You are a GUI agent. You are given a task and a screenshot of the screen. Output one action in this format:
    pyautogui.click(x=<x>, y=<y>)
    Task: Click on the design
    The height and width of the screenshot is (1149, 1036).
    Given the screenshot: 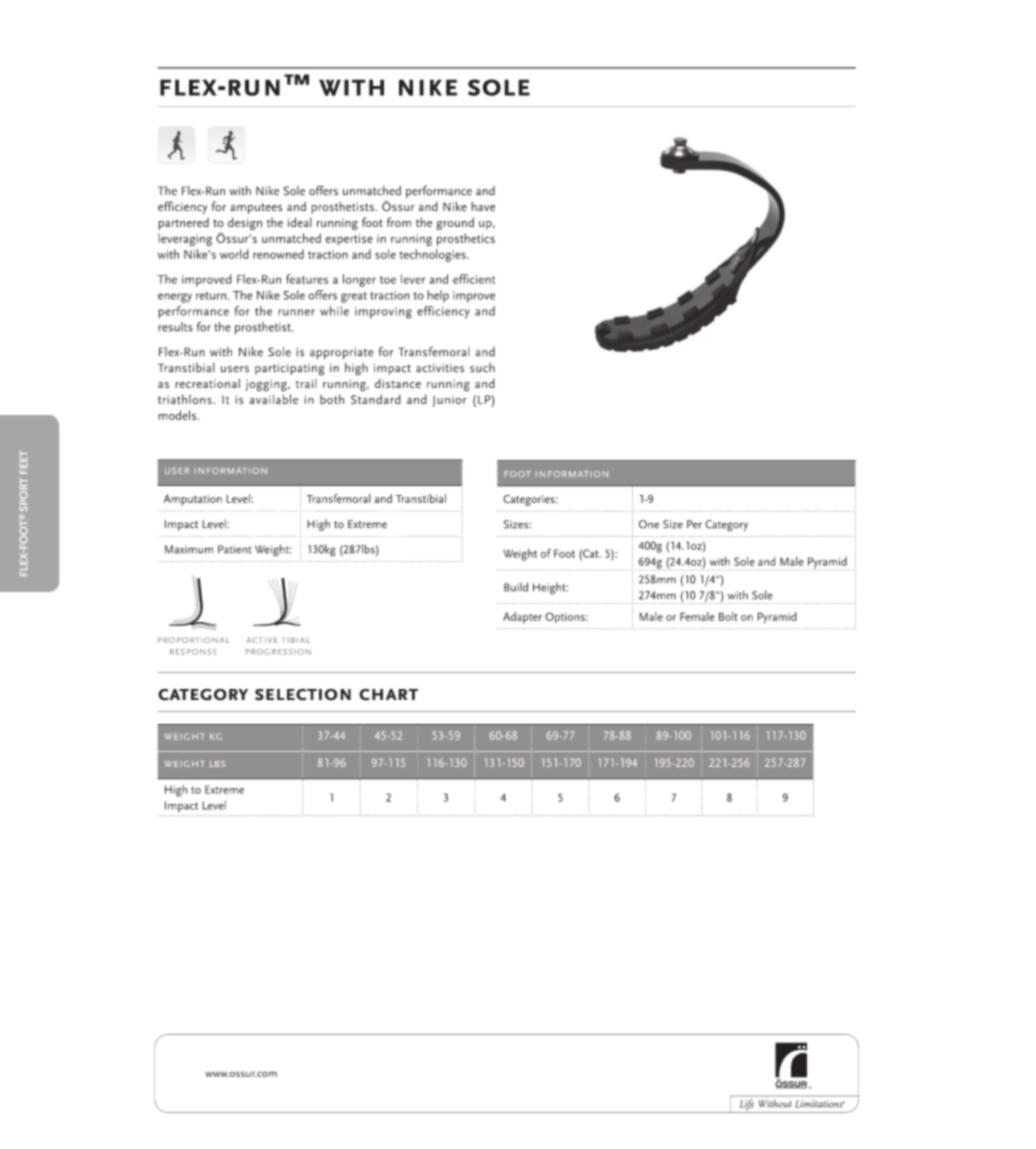 What is the action you would take?
    pyautogui.click(x=245, y=223)
